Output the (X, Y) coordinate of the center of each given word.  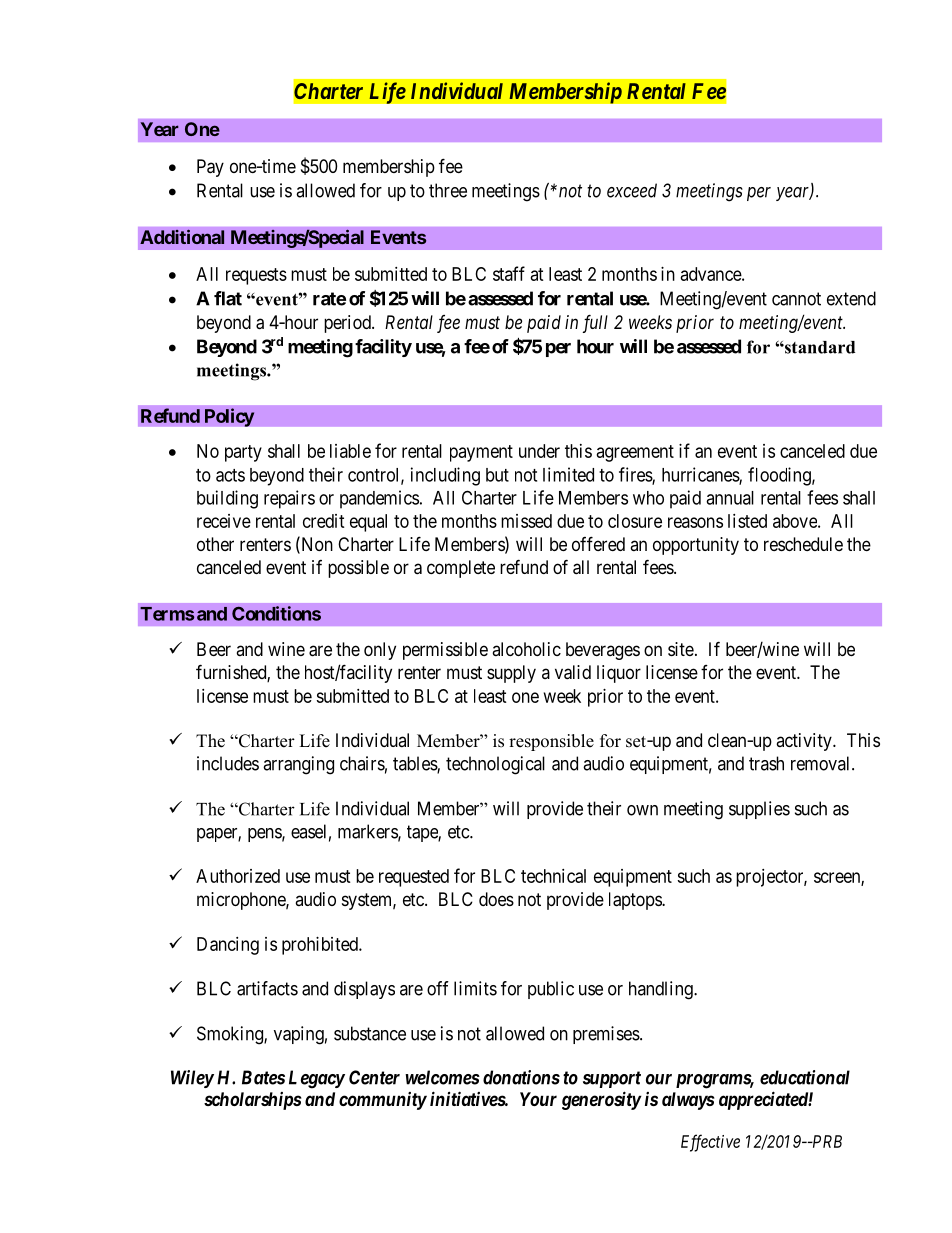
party (243, 453)
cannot (796, 299)
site (681, 649)
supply (511, 674)
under (539, 451)
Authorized (238, 876)
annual (730, 498)
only (380, 651)
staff (509, 273)
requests (256, 276)
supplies (759, 810)
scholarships (253, 1101)
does (496, 899)
